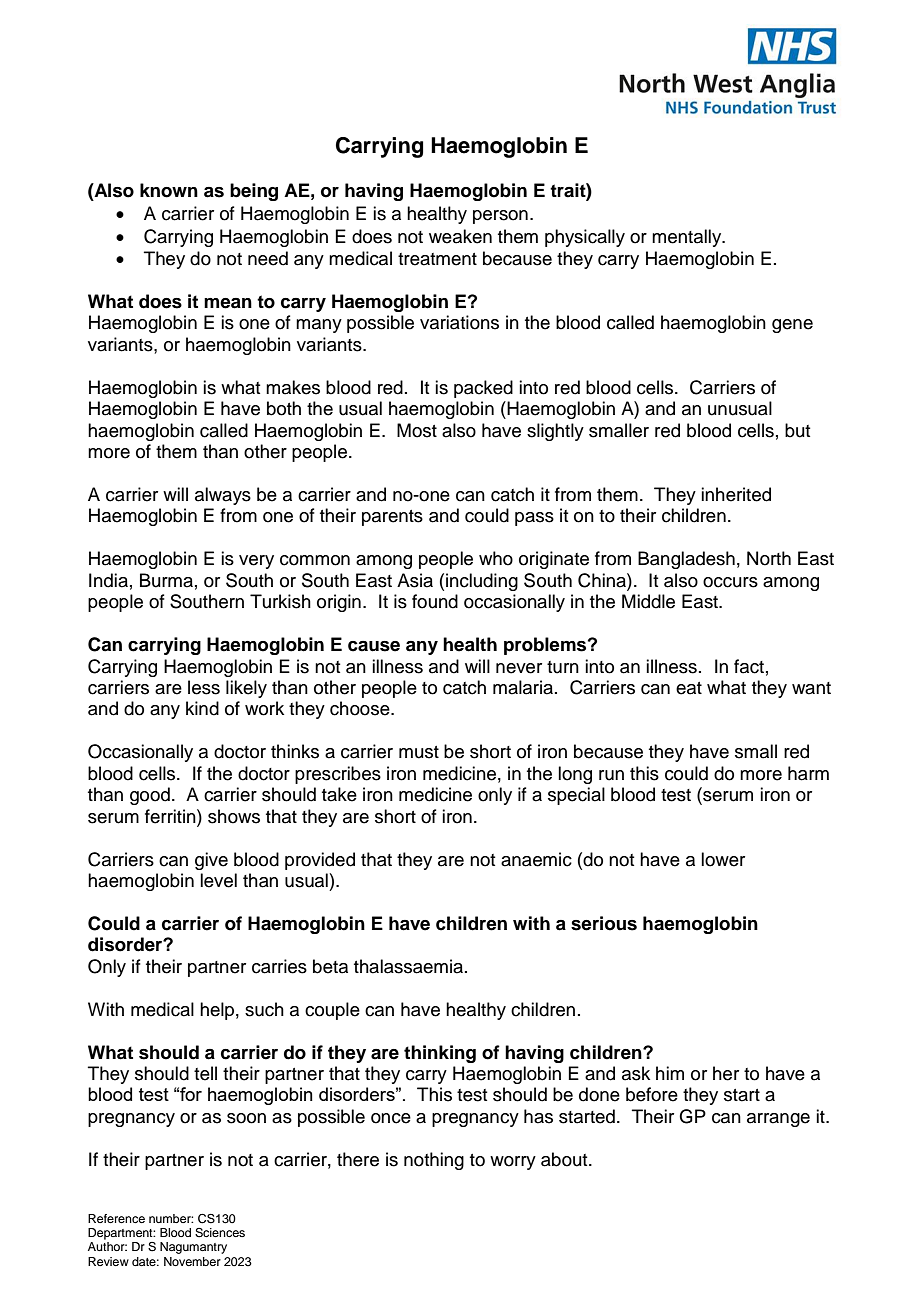 The width and height of the document is (924, 1308). What do you see at coordinates (460, 236) in the document?
I see `weaken` at bounding box center [460, 236].
